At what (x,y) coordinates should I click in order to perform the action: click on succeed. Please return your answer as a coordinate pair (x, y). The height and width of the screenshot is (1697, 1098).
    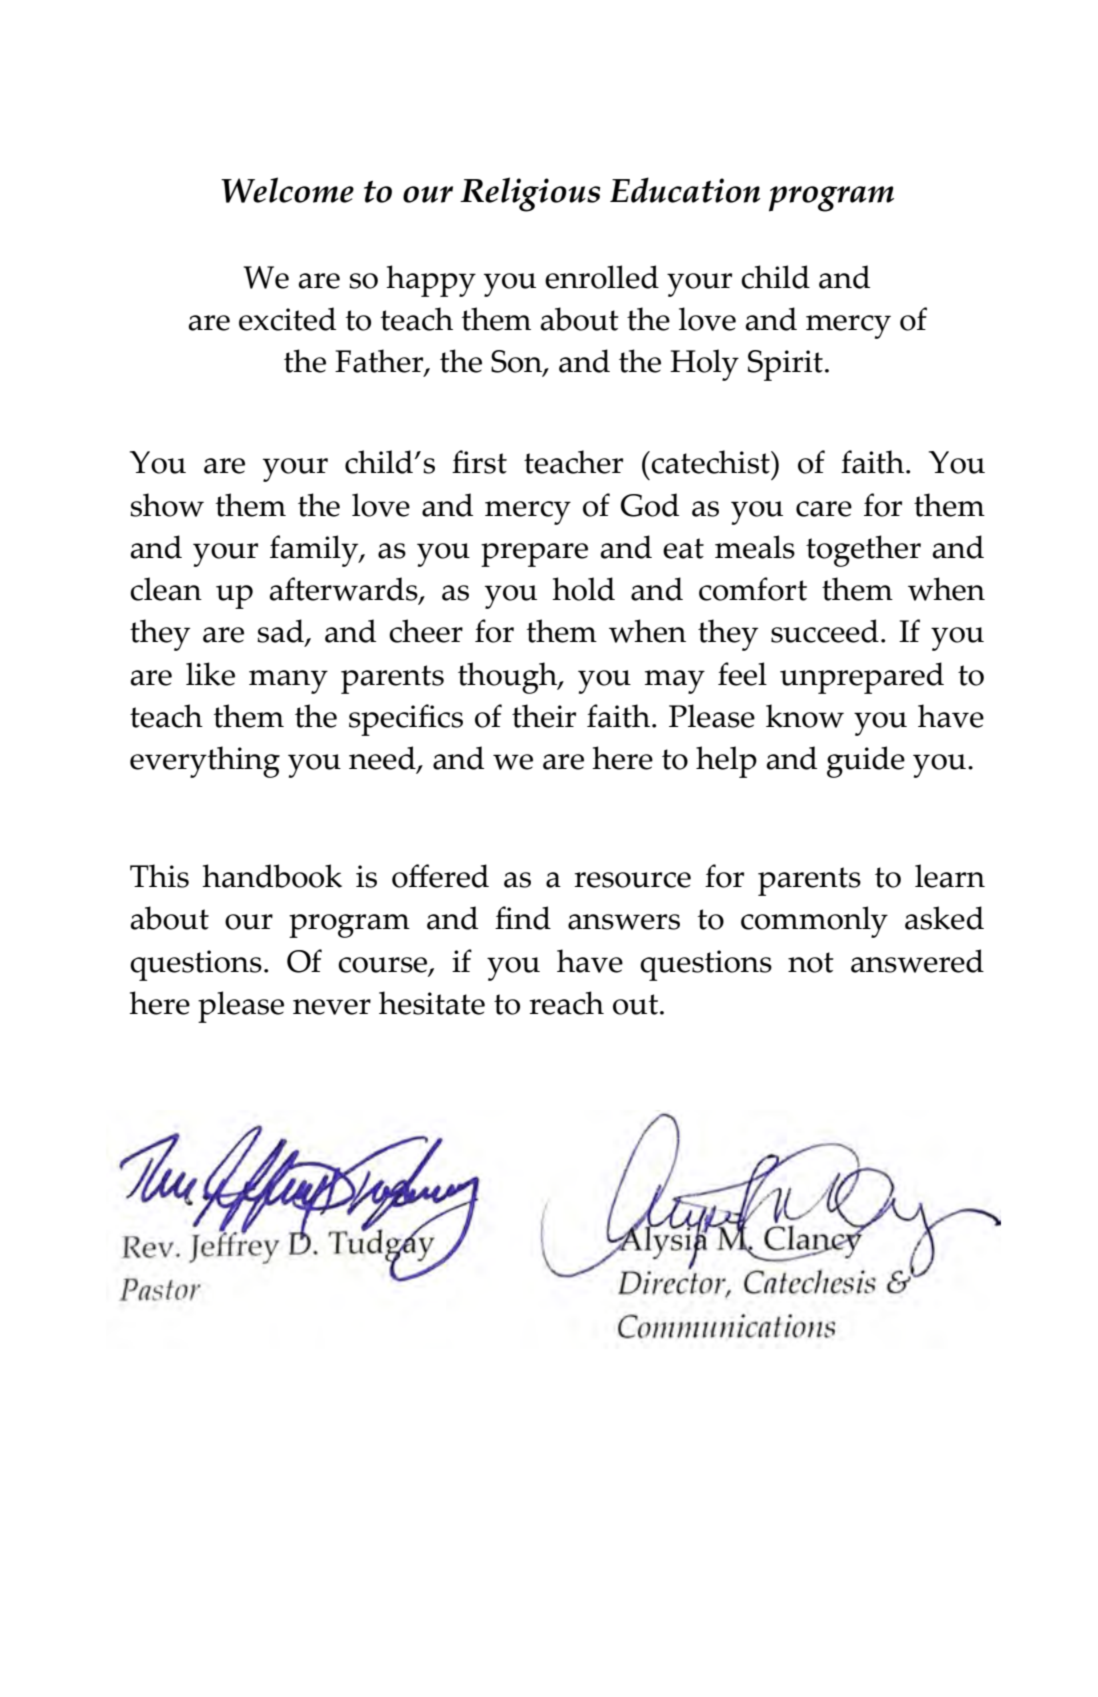
    Looking at the image, I should click on (825, 631).
